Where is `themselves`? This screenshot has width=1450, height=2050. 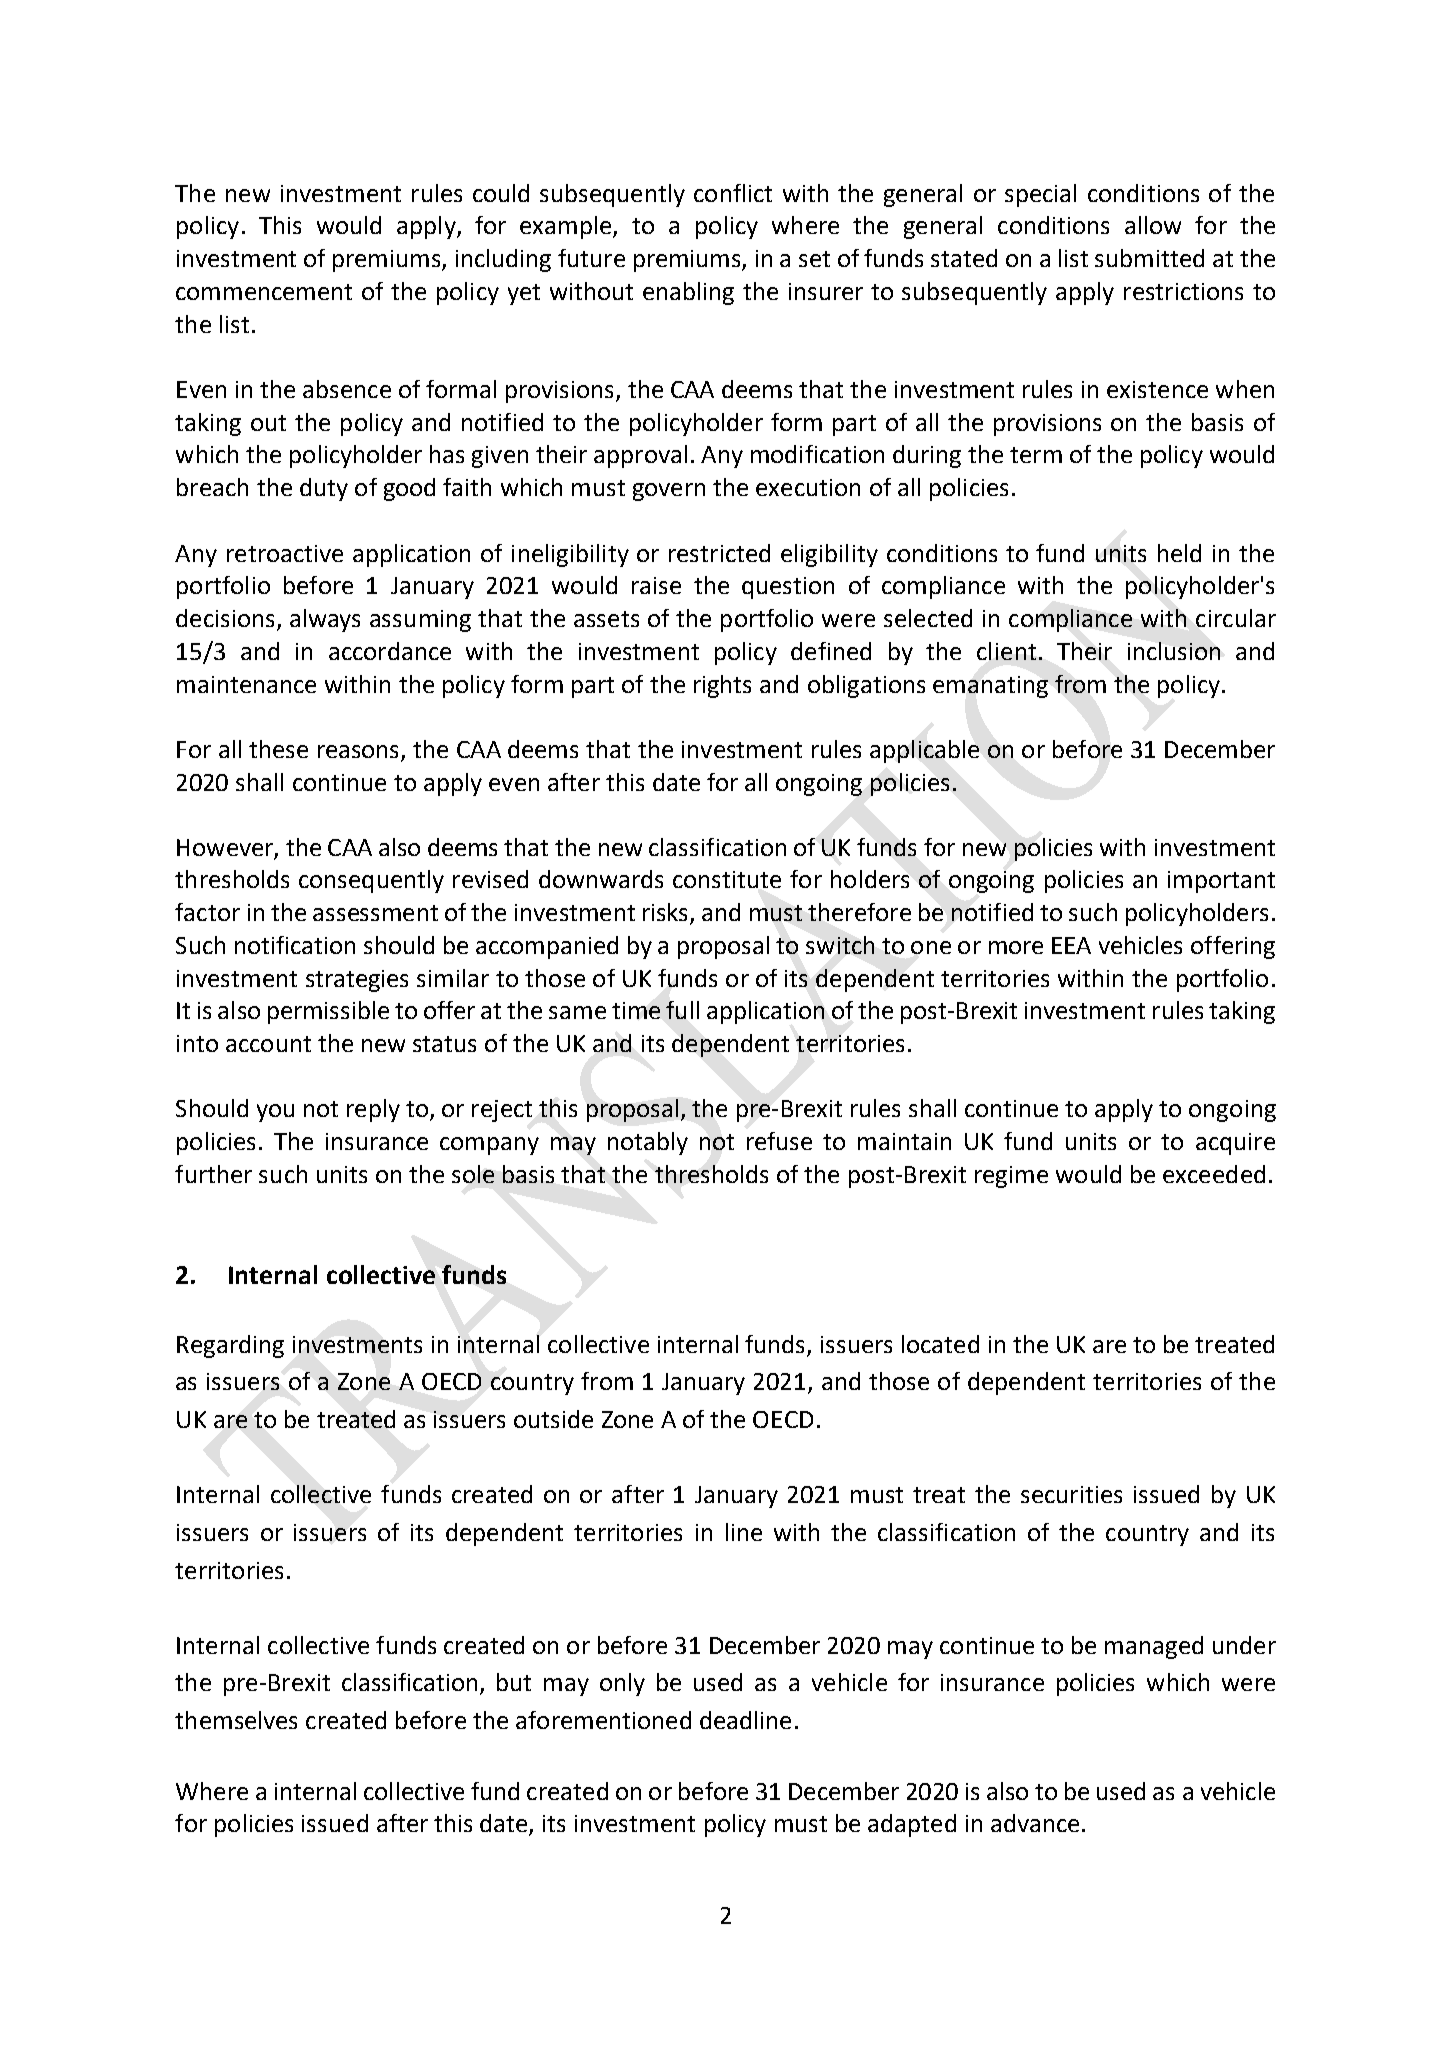
themselves is located at coordinates (236, 1720).
